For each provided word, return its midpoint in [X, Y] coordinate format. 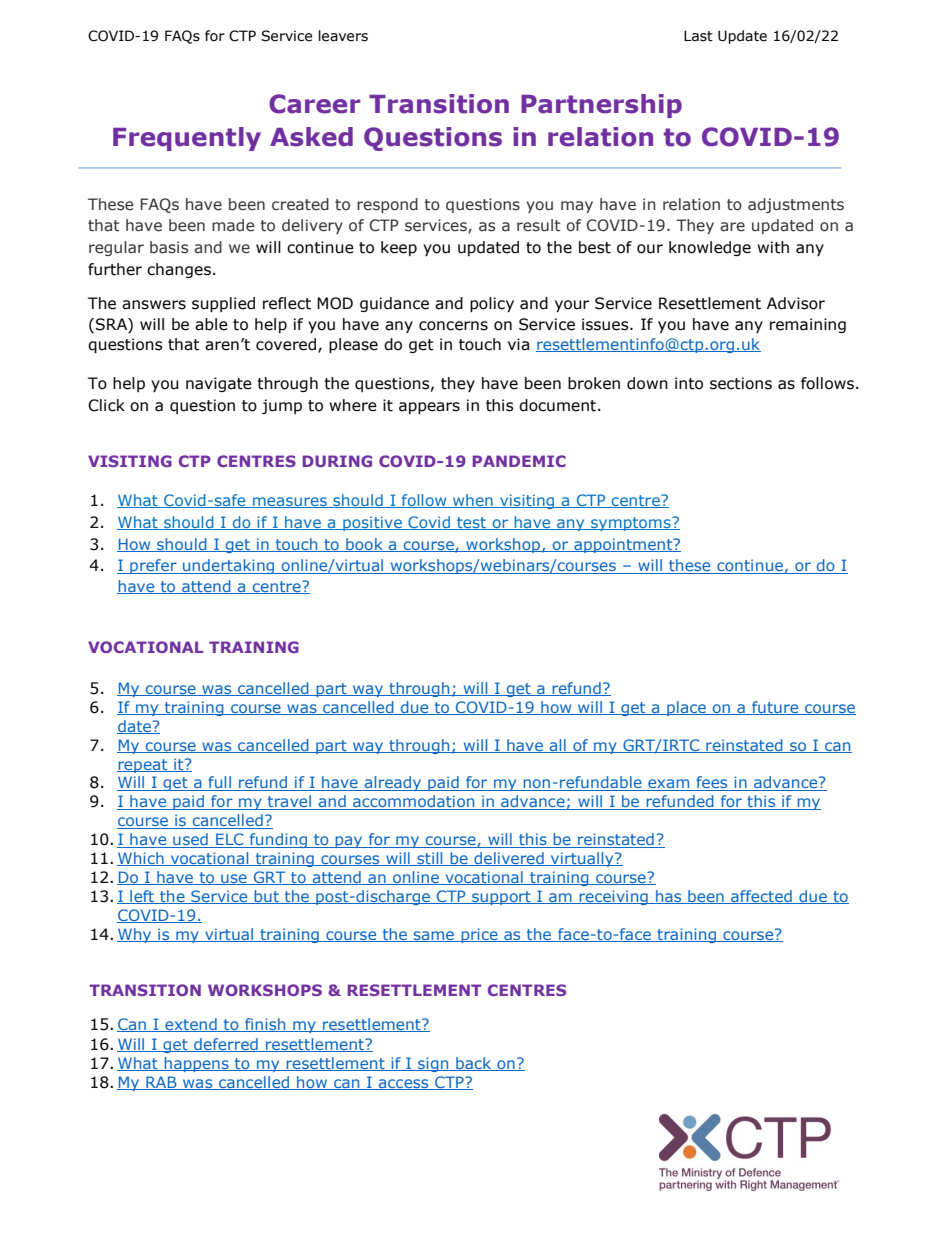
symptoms [631, 524]
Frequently [187, 139]
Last [698, 36]
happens [196, 1064]
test [471, 523]
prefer [153, 566]
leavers [343, 36]
